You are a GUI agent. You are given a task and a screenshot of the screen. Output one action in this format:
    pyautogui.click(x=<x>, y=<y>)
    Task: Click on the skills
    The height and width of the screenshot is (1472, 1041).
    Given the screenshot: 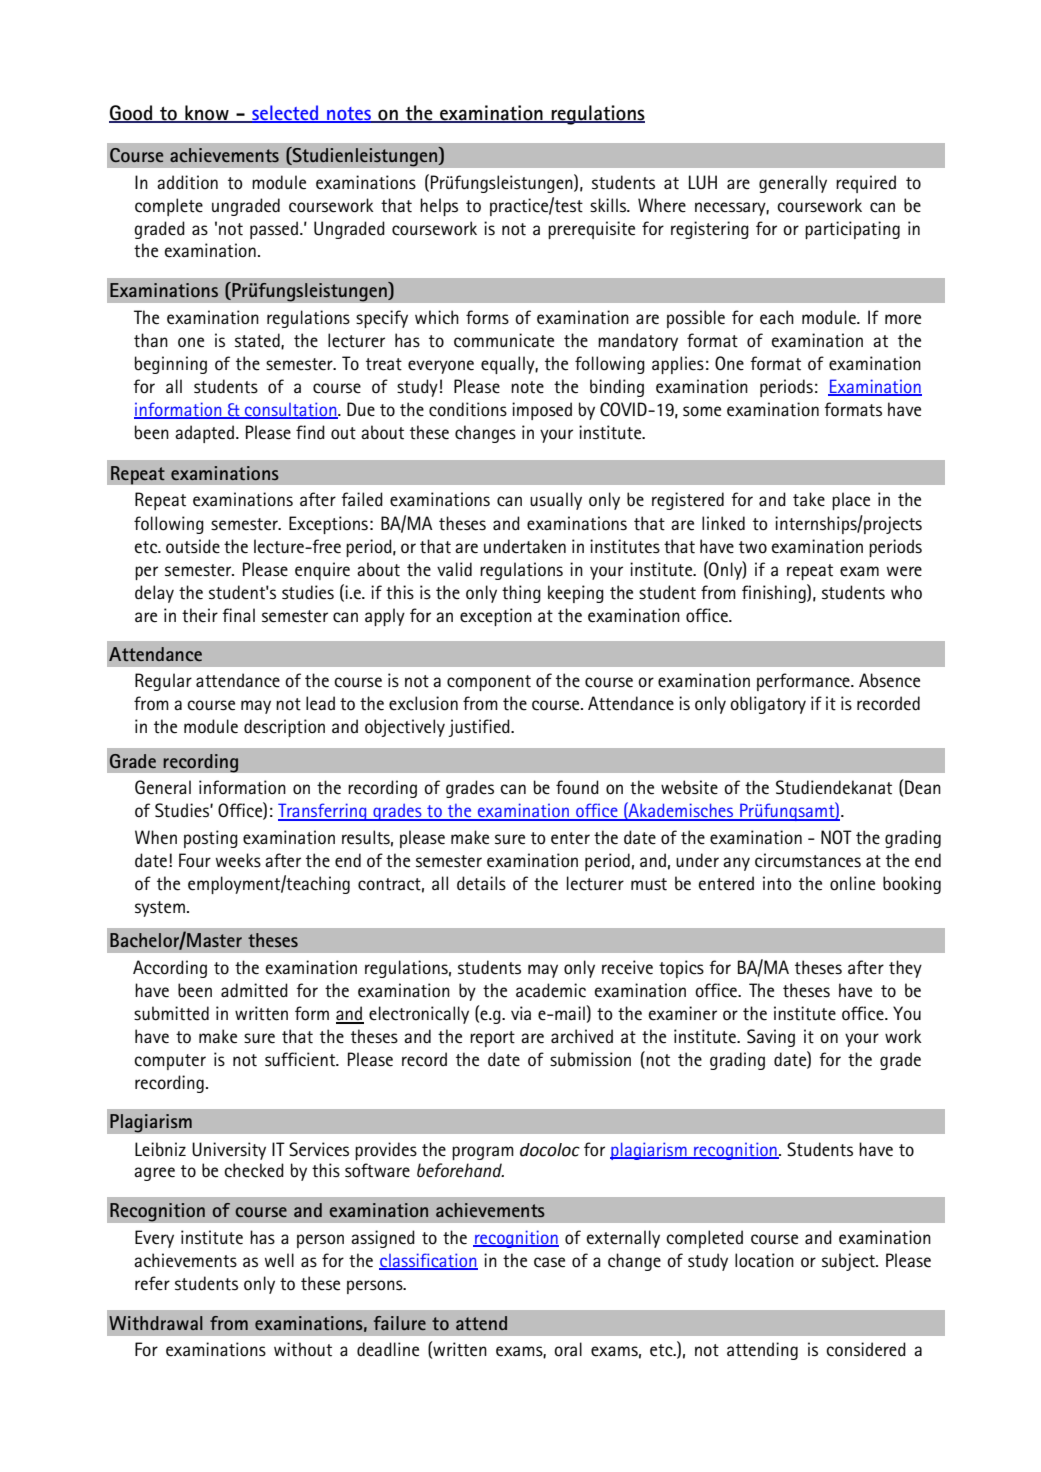 What is the action you would take?
    pyautogui.click(x=609, y=205)
